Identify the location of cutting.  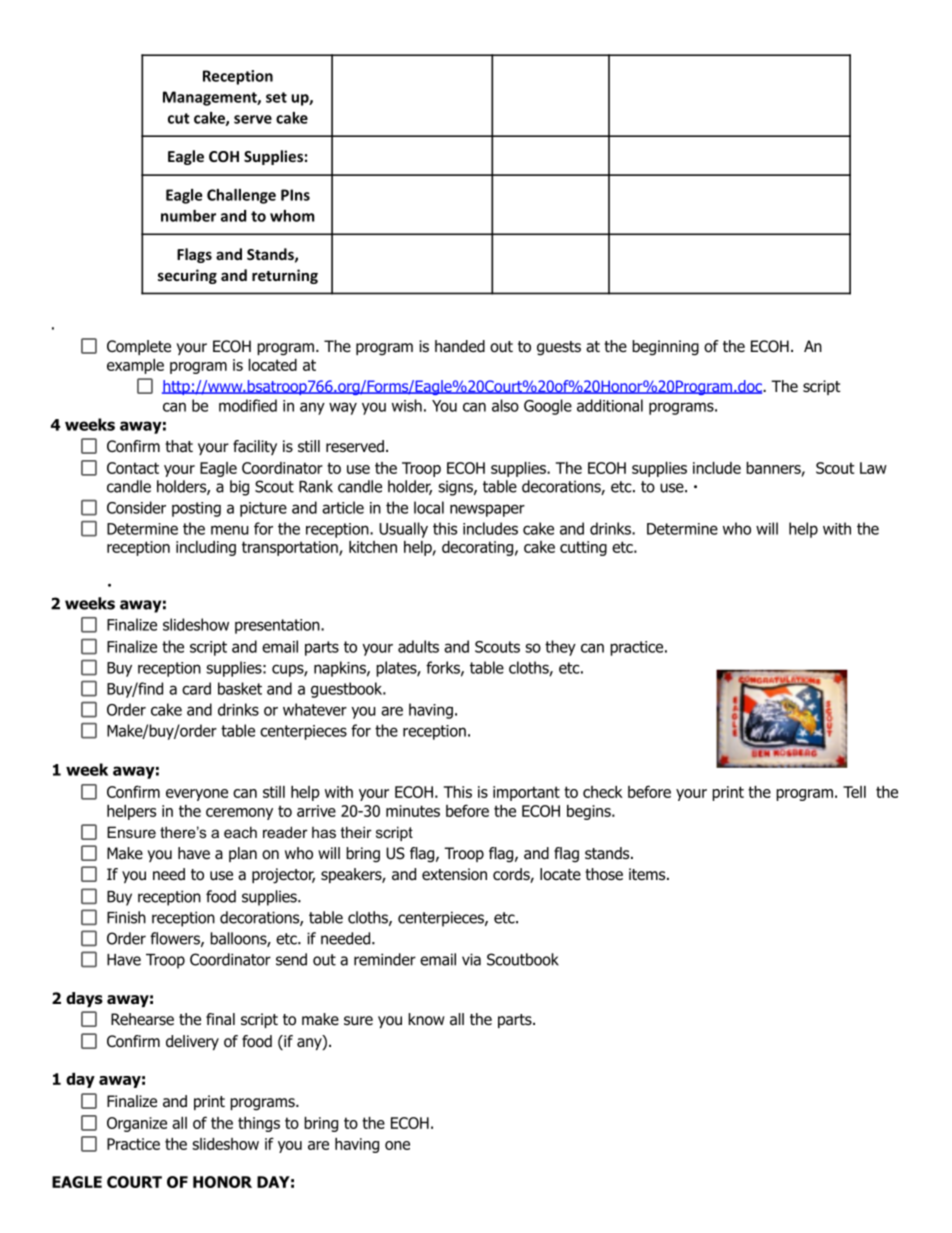
(583, 548).
